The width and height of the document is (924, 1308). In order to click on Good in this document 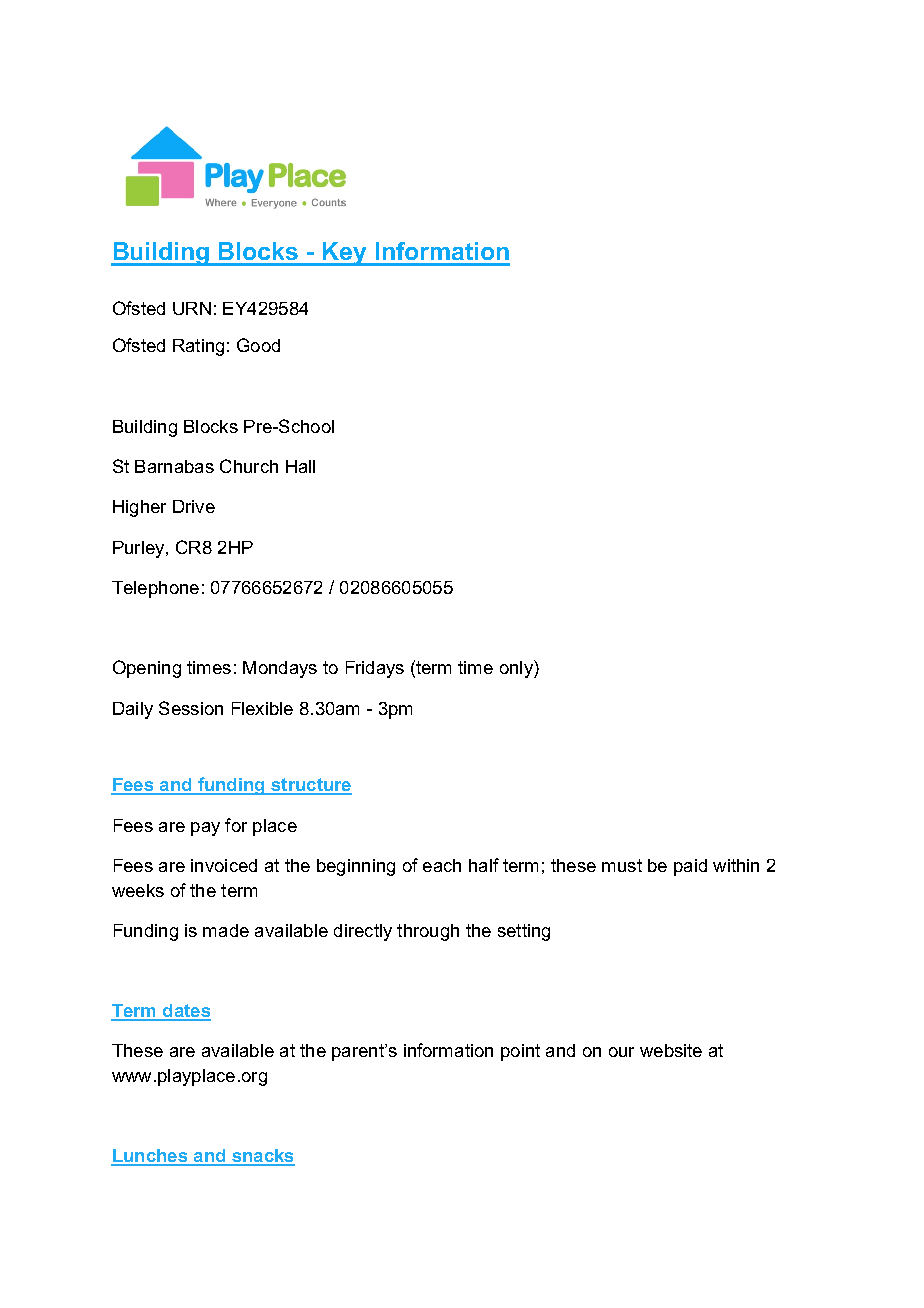, I will do `click(258, 345)`.
